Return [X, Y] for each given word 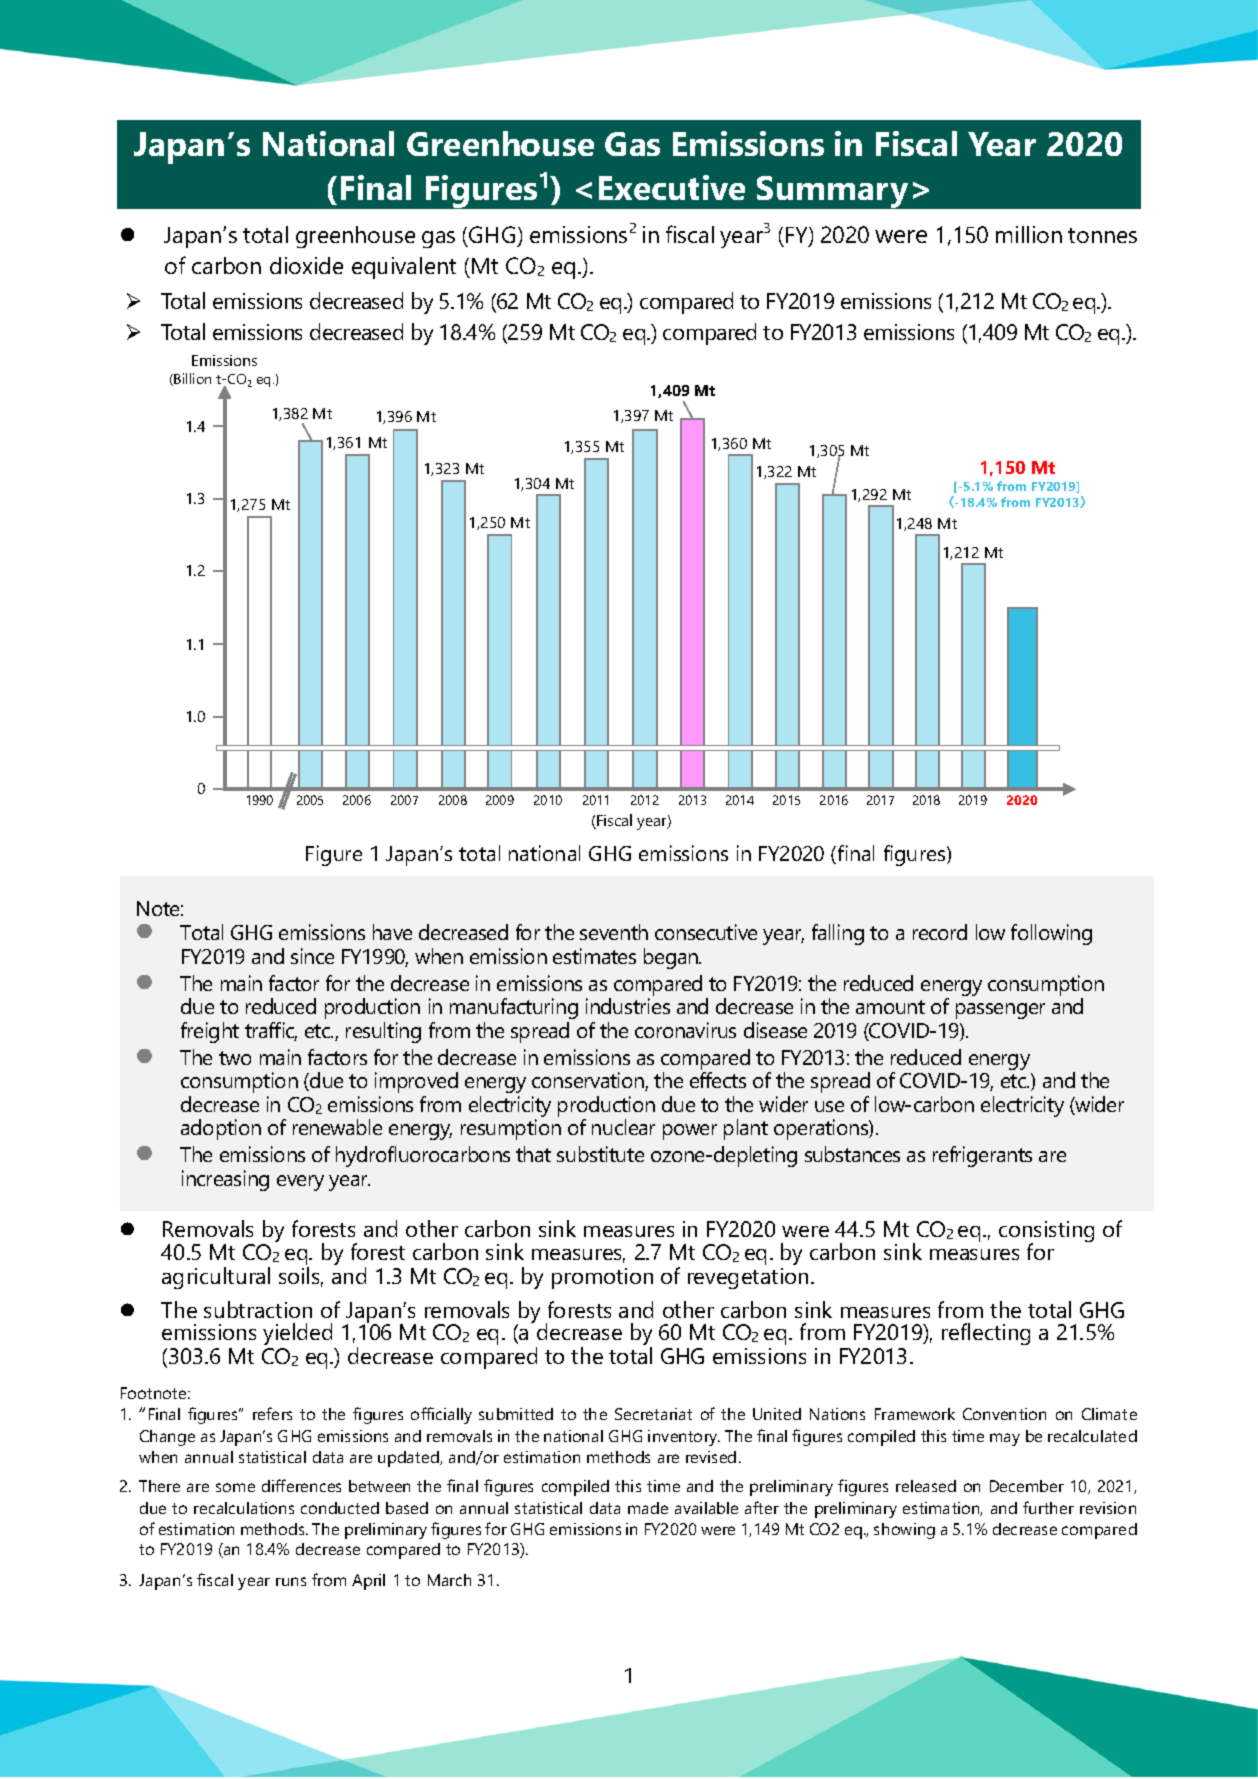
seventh [614, 932]
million [1029, 234]
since [312, 956]
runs [291, 1581]
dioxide [306, 265]
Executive [672, 187]
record [940, 932]
